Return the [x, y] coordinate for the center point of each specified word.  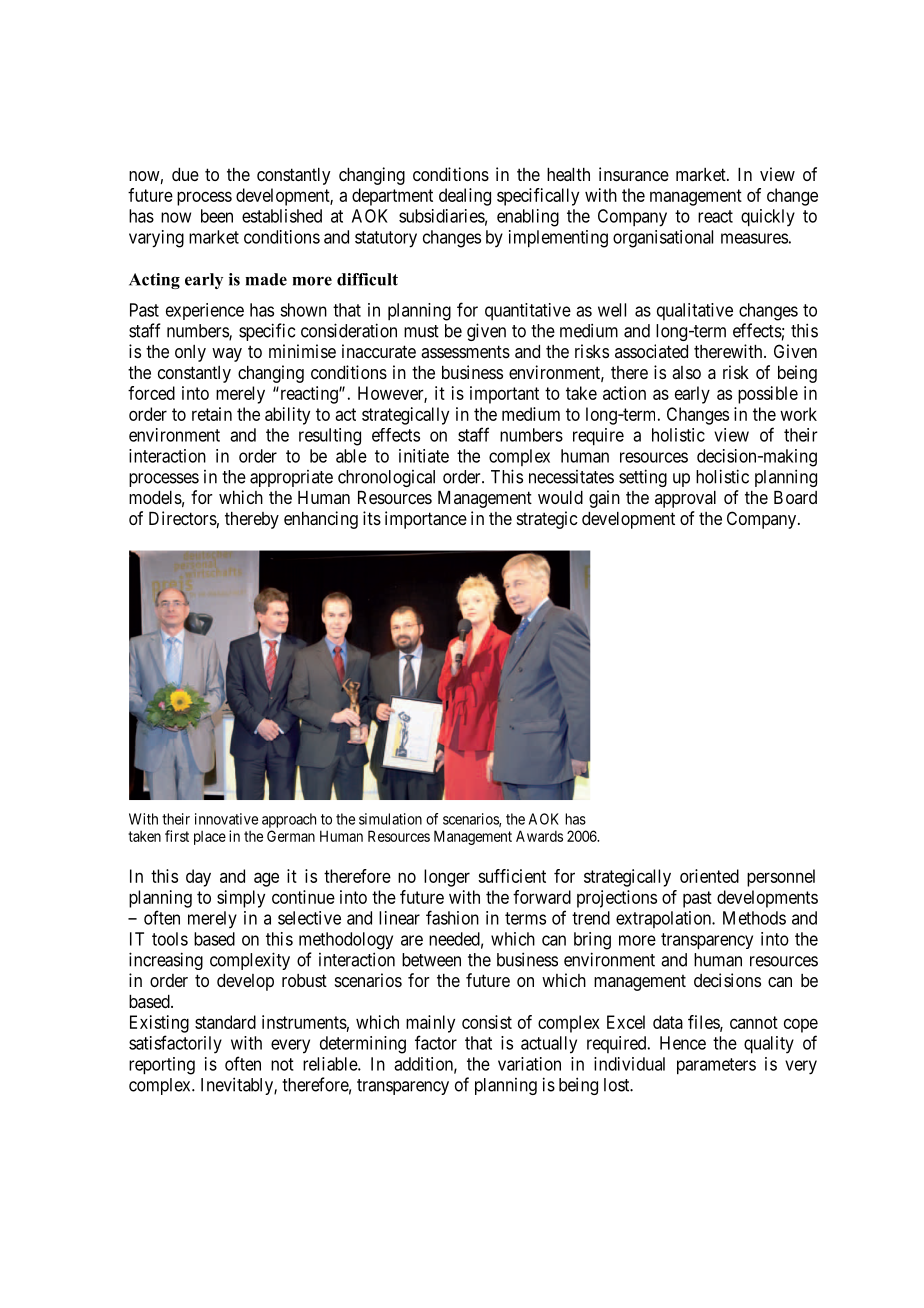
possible [768, 395]
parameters [716, 1066]
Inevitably [238, 1086]
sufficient [512, 876]
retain [212, 414]
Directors [183, 518]
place [210, 838]
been [217, 216]
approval [685, 499]
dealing [465, 197]
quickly [768, 218]
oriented [709, 876]
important [504, 395]
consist [487, 1022]
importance [426, 520]
